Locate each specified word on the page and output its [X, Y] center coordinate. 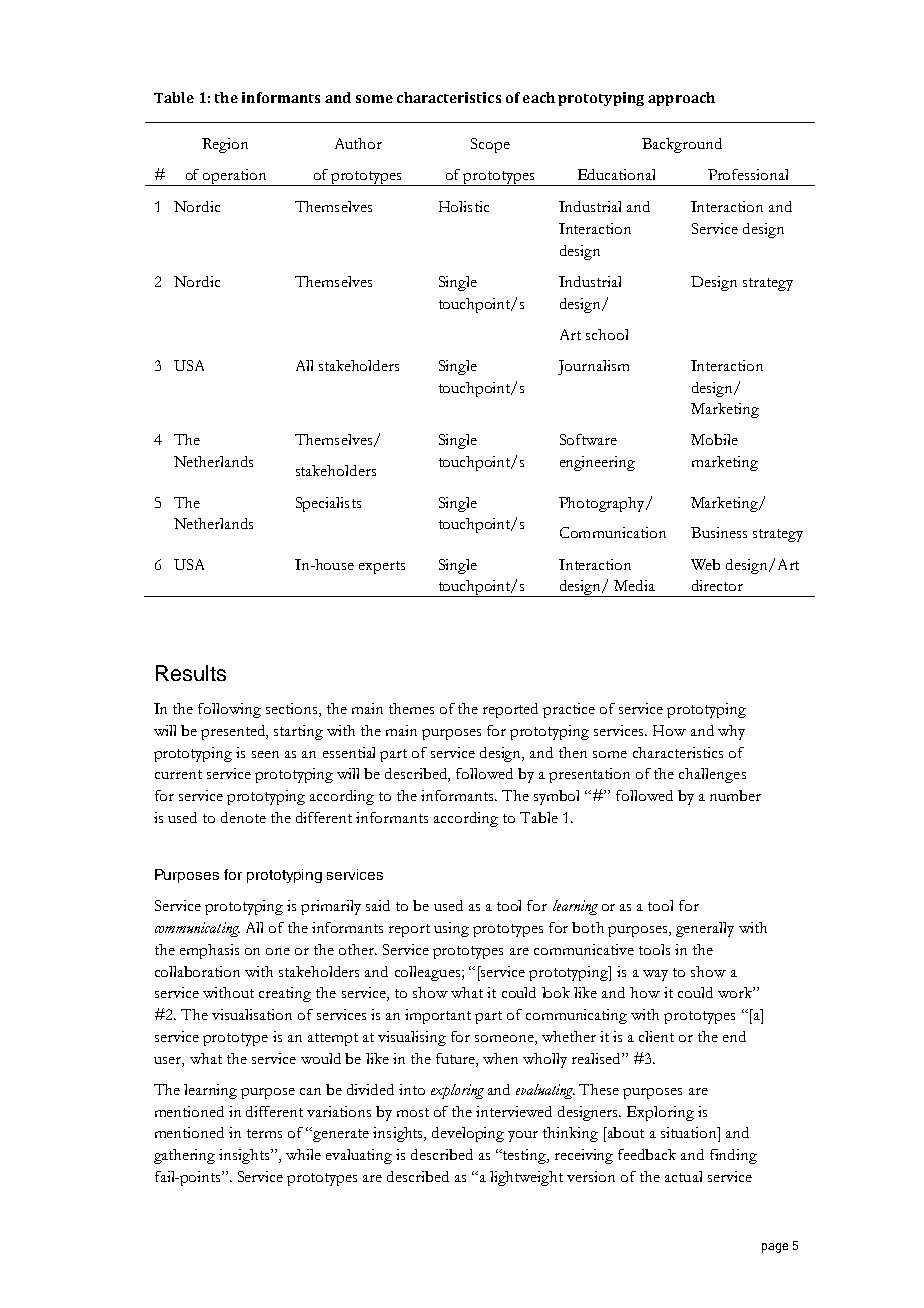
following [229, 710]
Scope [490, 145]
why [731, 732]
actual [683, 1176]
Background [682, 145]
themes [411, 708]
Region [225, 145]
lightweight [526, 1178]
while [303, 1154]
